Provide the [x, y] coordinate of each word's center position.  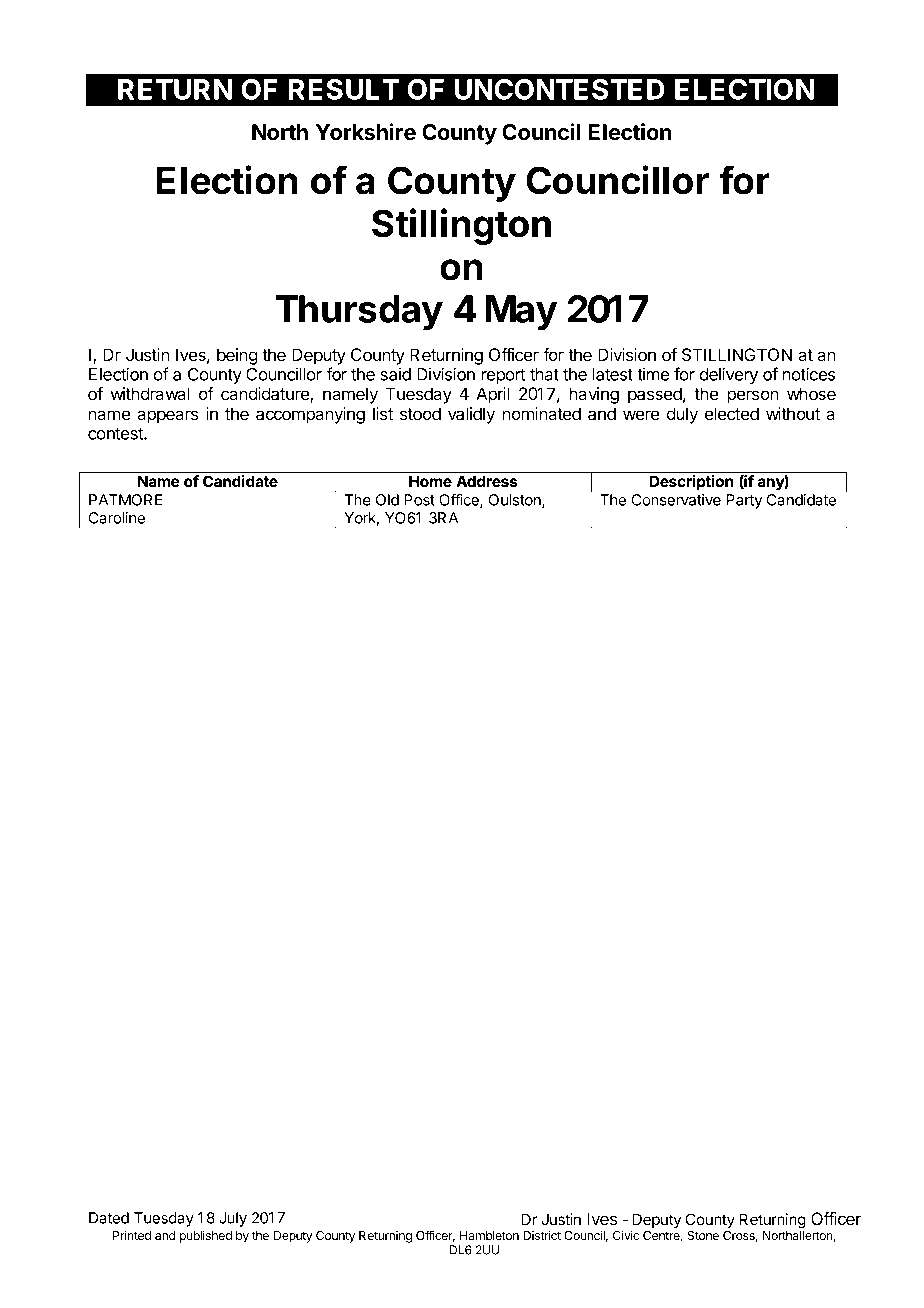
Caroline [117, 518]
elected [732, 413]
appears [167, 417]
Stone [703, 1235]
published [206, 1236]
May [521, 313]
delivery [729, 375]
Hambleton [489, 1235]
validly [471, 415]
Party [744, 501]
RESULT [344, 89]
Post [419, 500]
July [233, 1219]
